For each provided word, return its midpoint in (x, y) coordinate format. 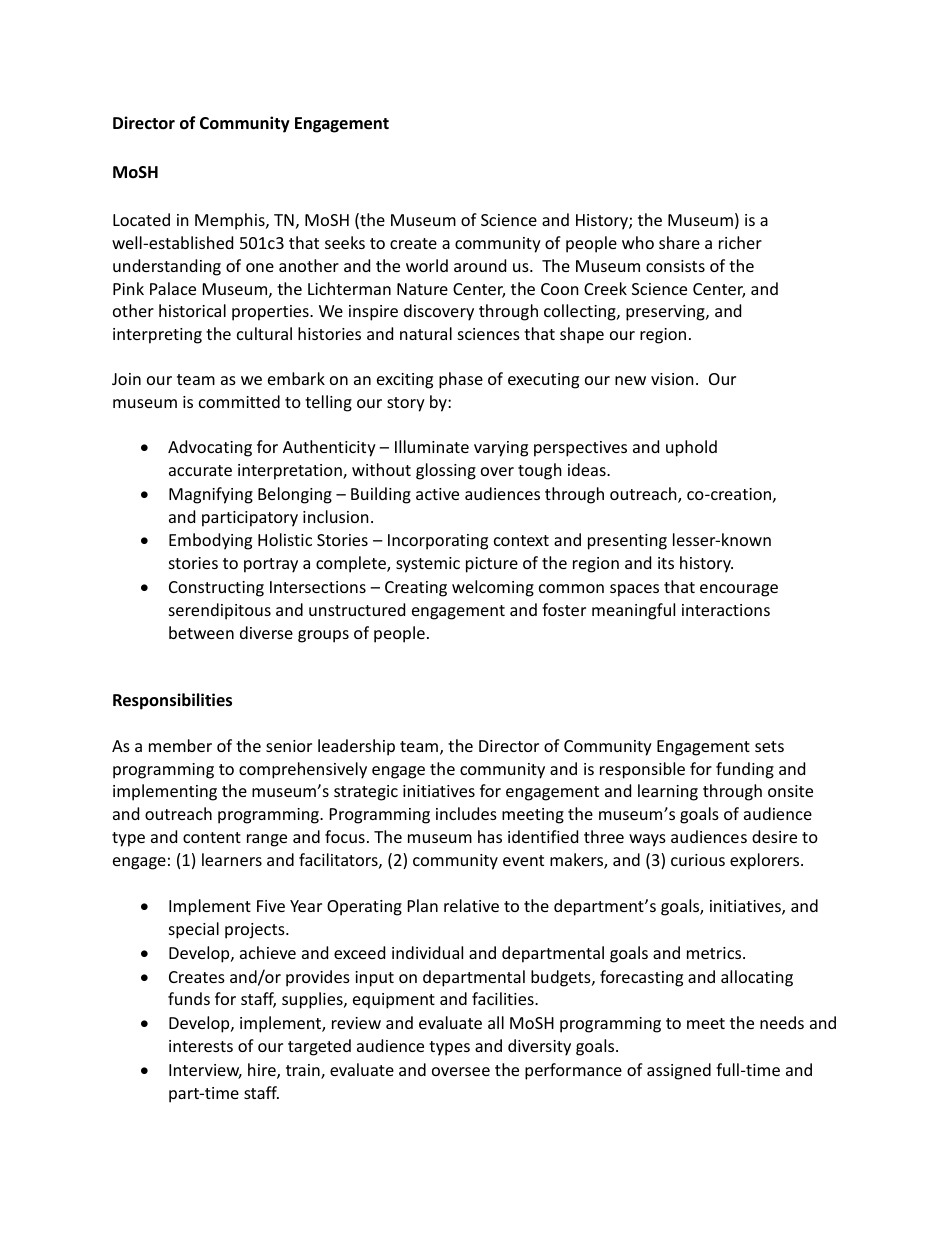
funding (745, 770)
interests (201, 1046)
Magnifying (211, 495)
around (480, 265)
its (666, 563)
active (437, 494)
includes (466, 813)
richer (740, 242)
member (180, 745)
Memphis (231, 221)
